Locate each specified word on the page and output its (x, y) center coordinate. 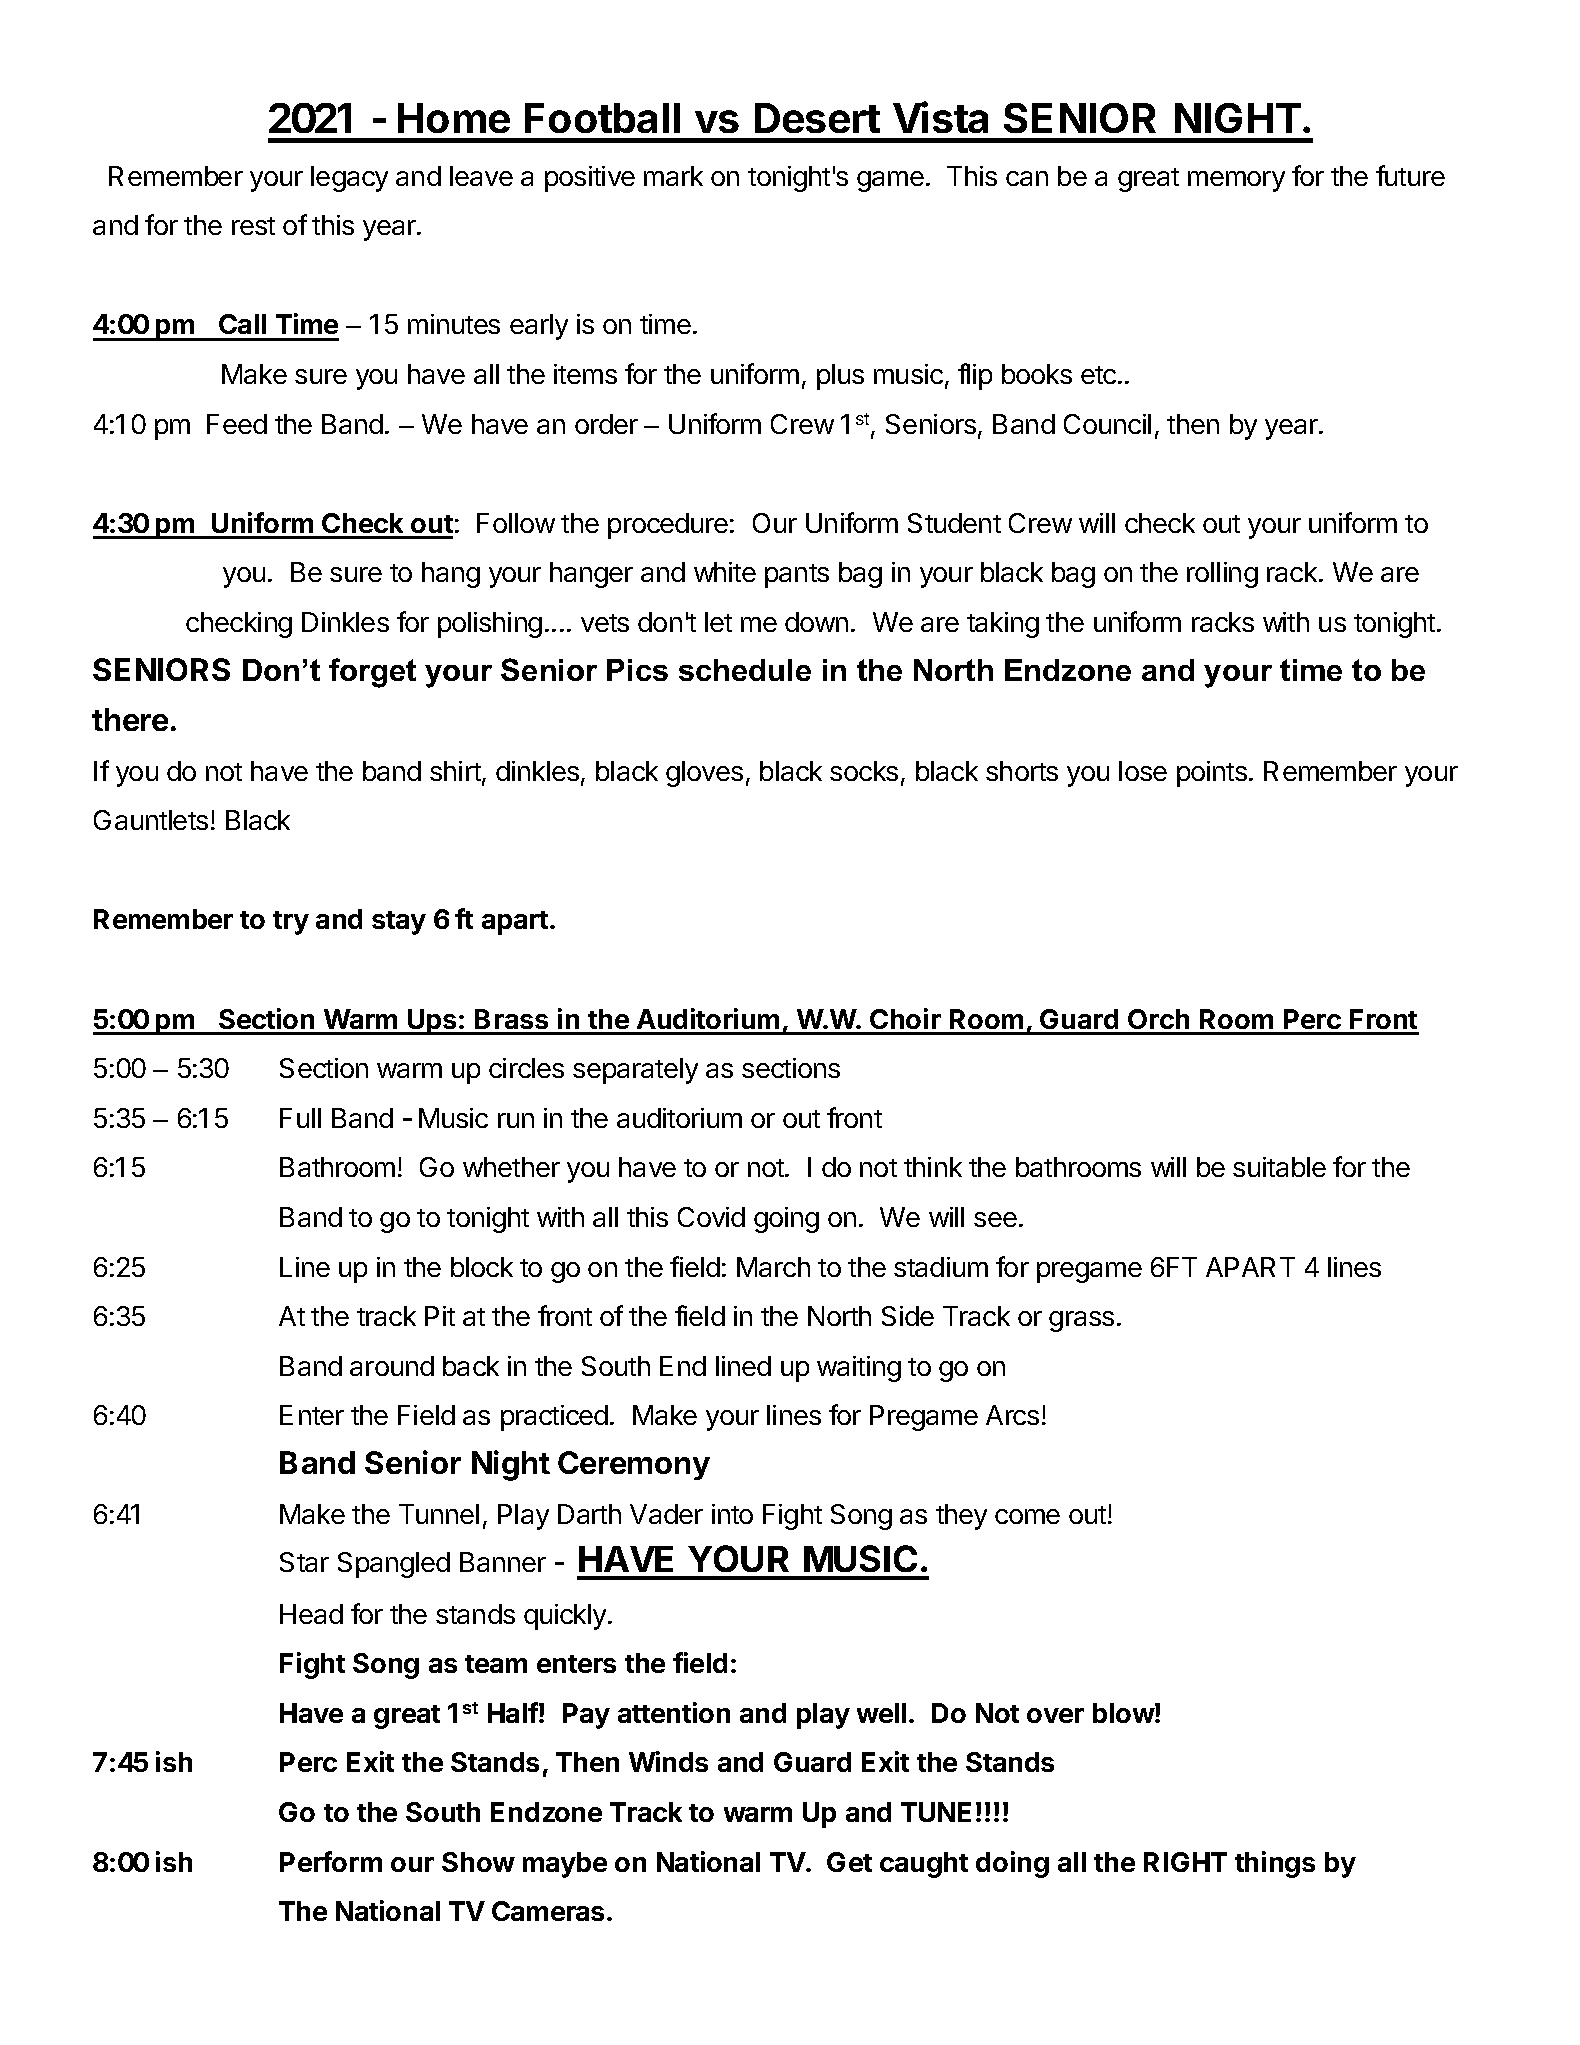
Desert (817, 118)
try (291, 923)
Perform (331, 1861)
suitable (1279, 1167)
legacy (349, 179)
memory (1236, 181)
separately (635, 1071)
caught (924, 1865)
